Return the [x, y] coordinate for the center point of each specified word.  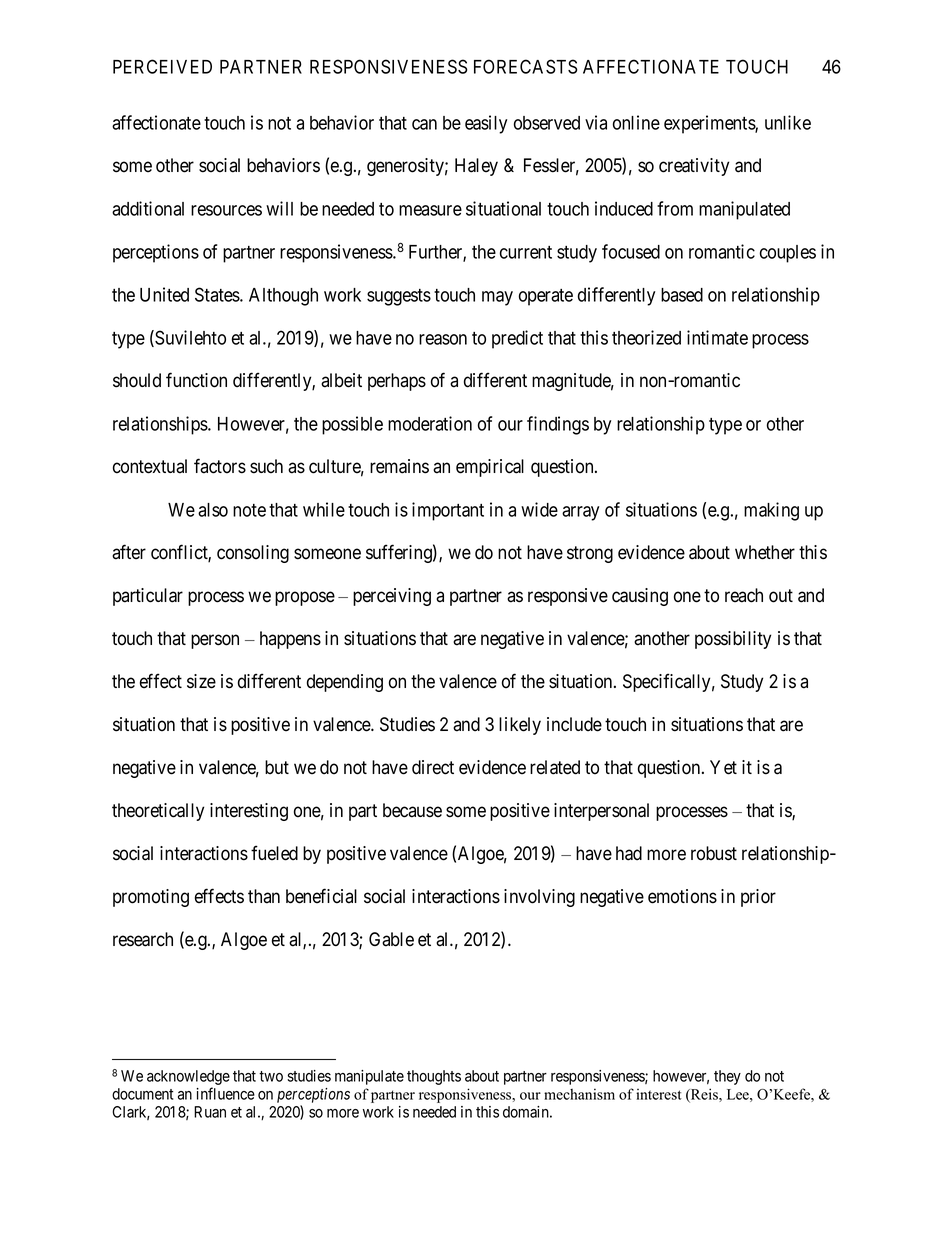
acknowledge [188, 1079]
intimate [717, 337]
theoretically [158, 812]
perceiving [392, 597]
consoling [253, 554]
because [412, 810]
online [636, 122]
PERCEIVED [162, 66]
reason [443, 339]
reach [744, 595]
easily [486, 124]
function [196, 380]
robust [714, 853]
